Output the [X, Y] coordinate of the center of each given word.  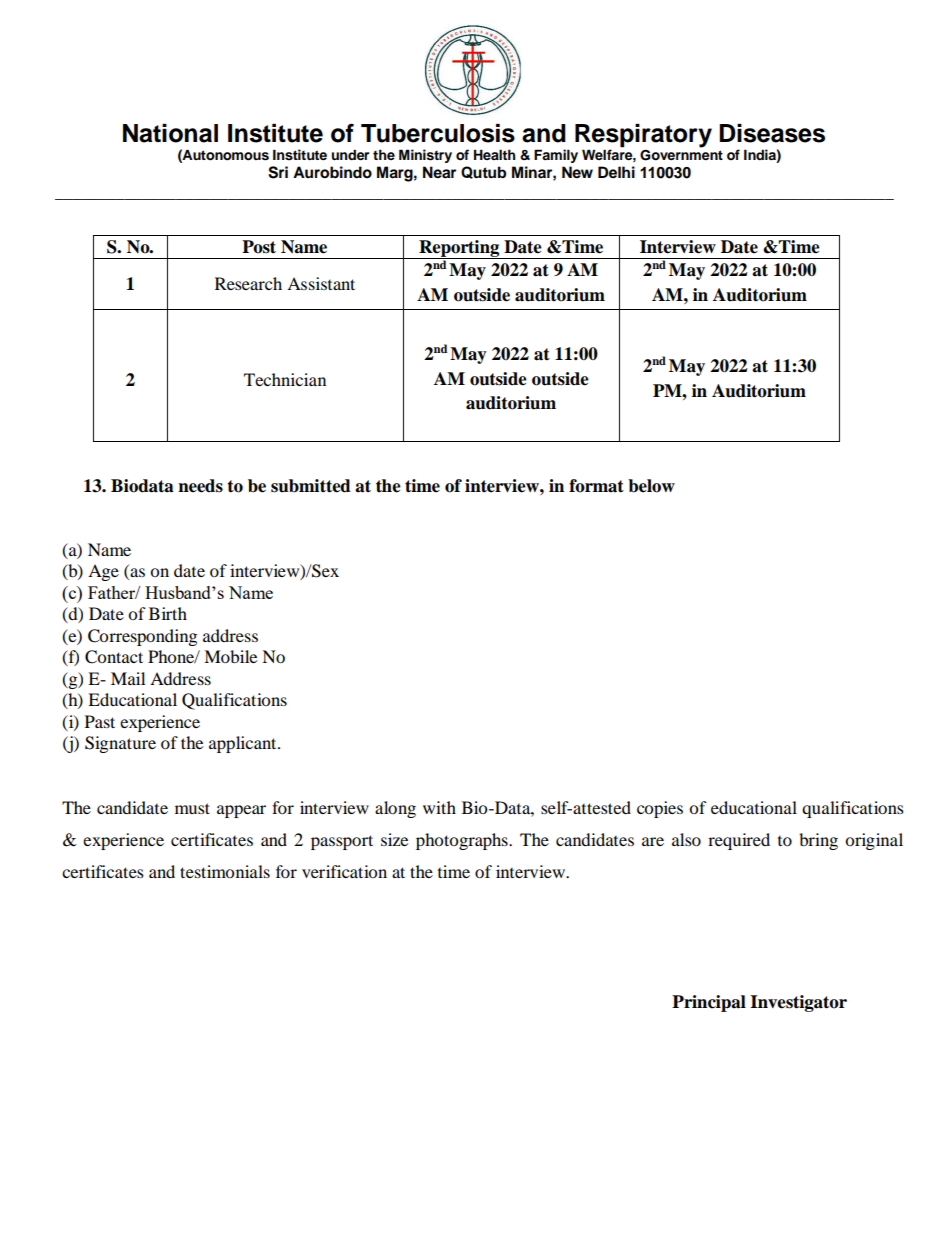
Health [495, 154]
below [651, 486]
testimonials [225, 871]
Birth [168, 613]
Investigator [798, 1003]
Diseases [772, 133]
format [596, 486]
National [170, 133]
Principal [709, 1003]
